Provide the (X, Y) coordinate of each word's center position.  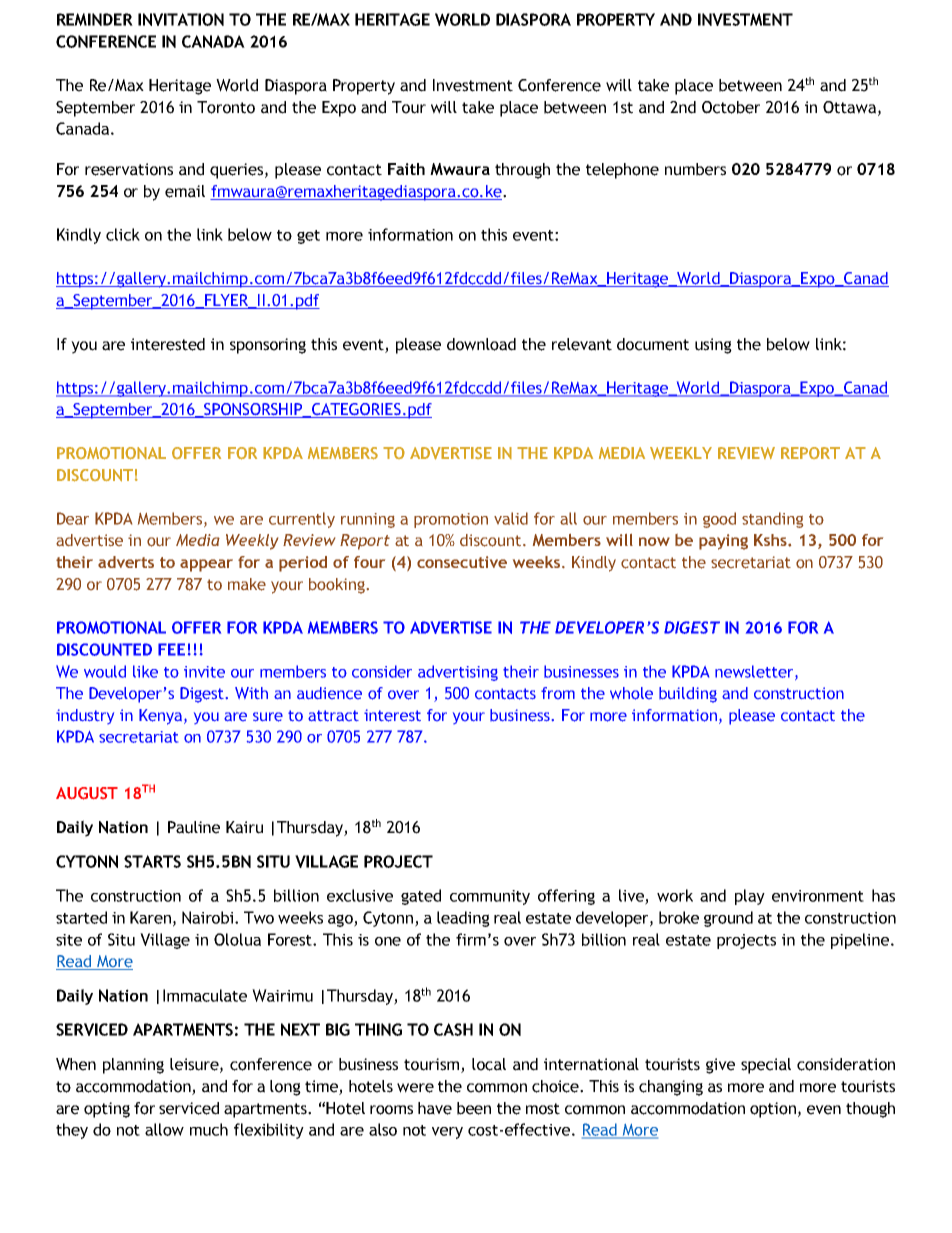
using (713, 346)
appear (206, 565)
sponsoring (268, 346)
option (773, 1110)
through (522, 171)
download (481, 344)
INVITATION (181, 19)
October (731, 107)
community (490, 897)
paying (723, 542)
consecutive (462, 562)
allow (164, 1129)
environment (818, 896)
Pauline (194, 827)
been (474, 1108)
